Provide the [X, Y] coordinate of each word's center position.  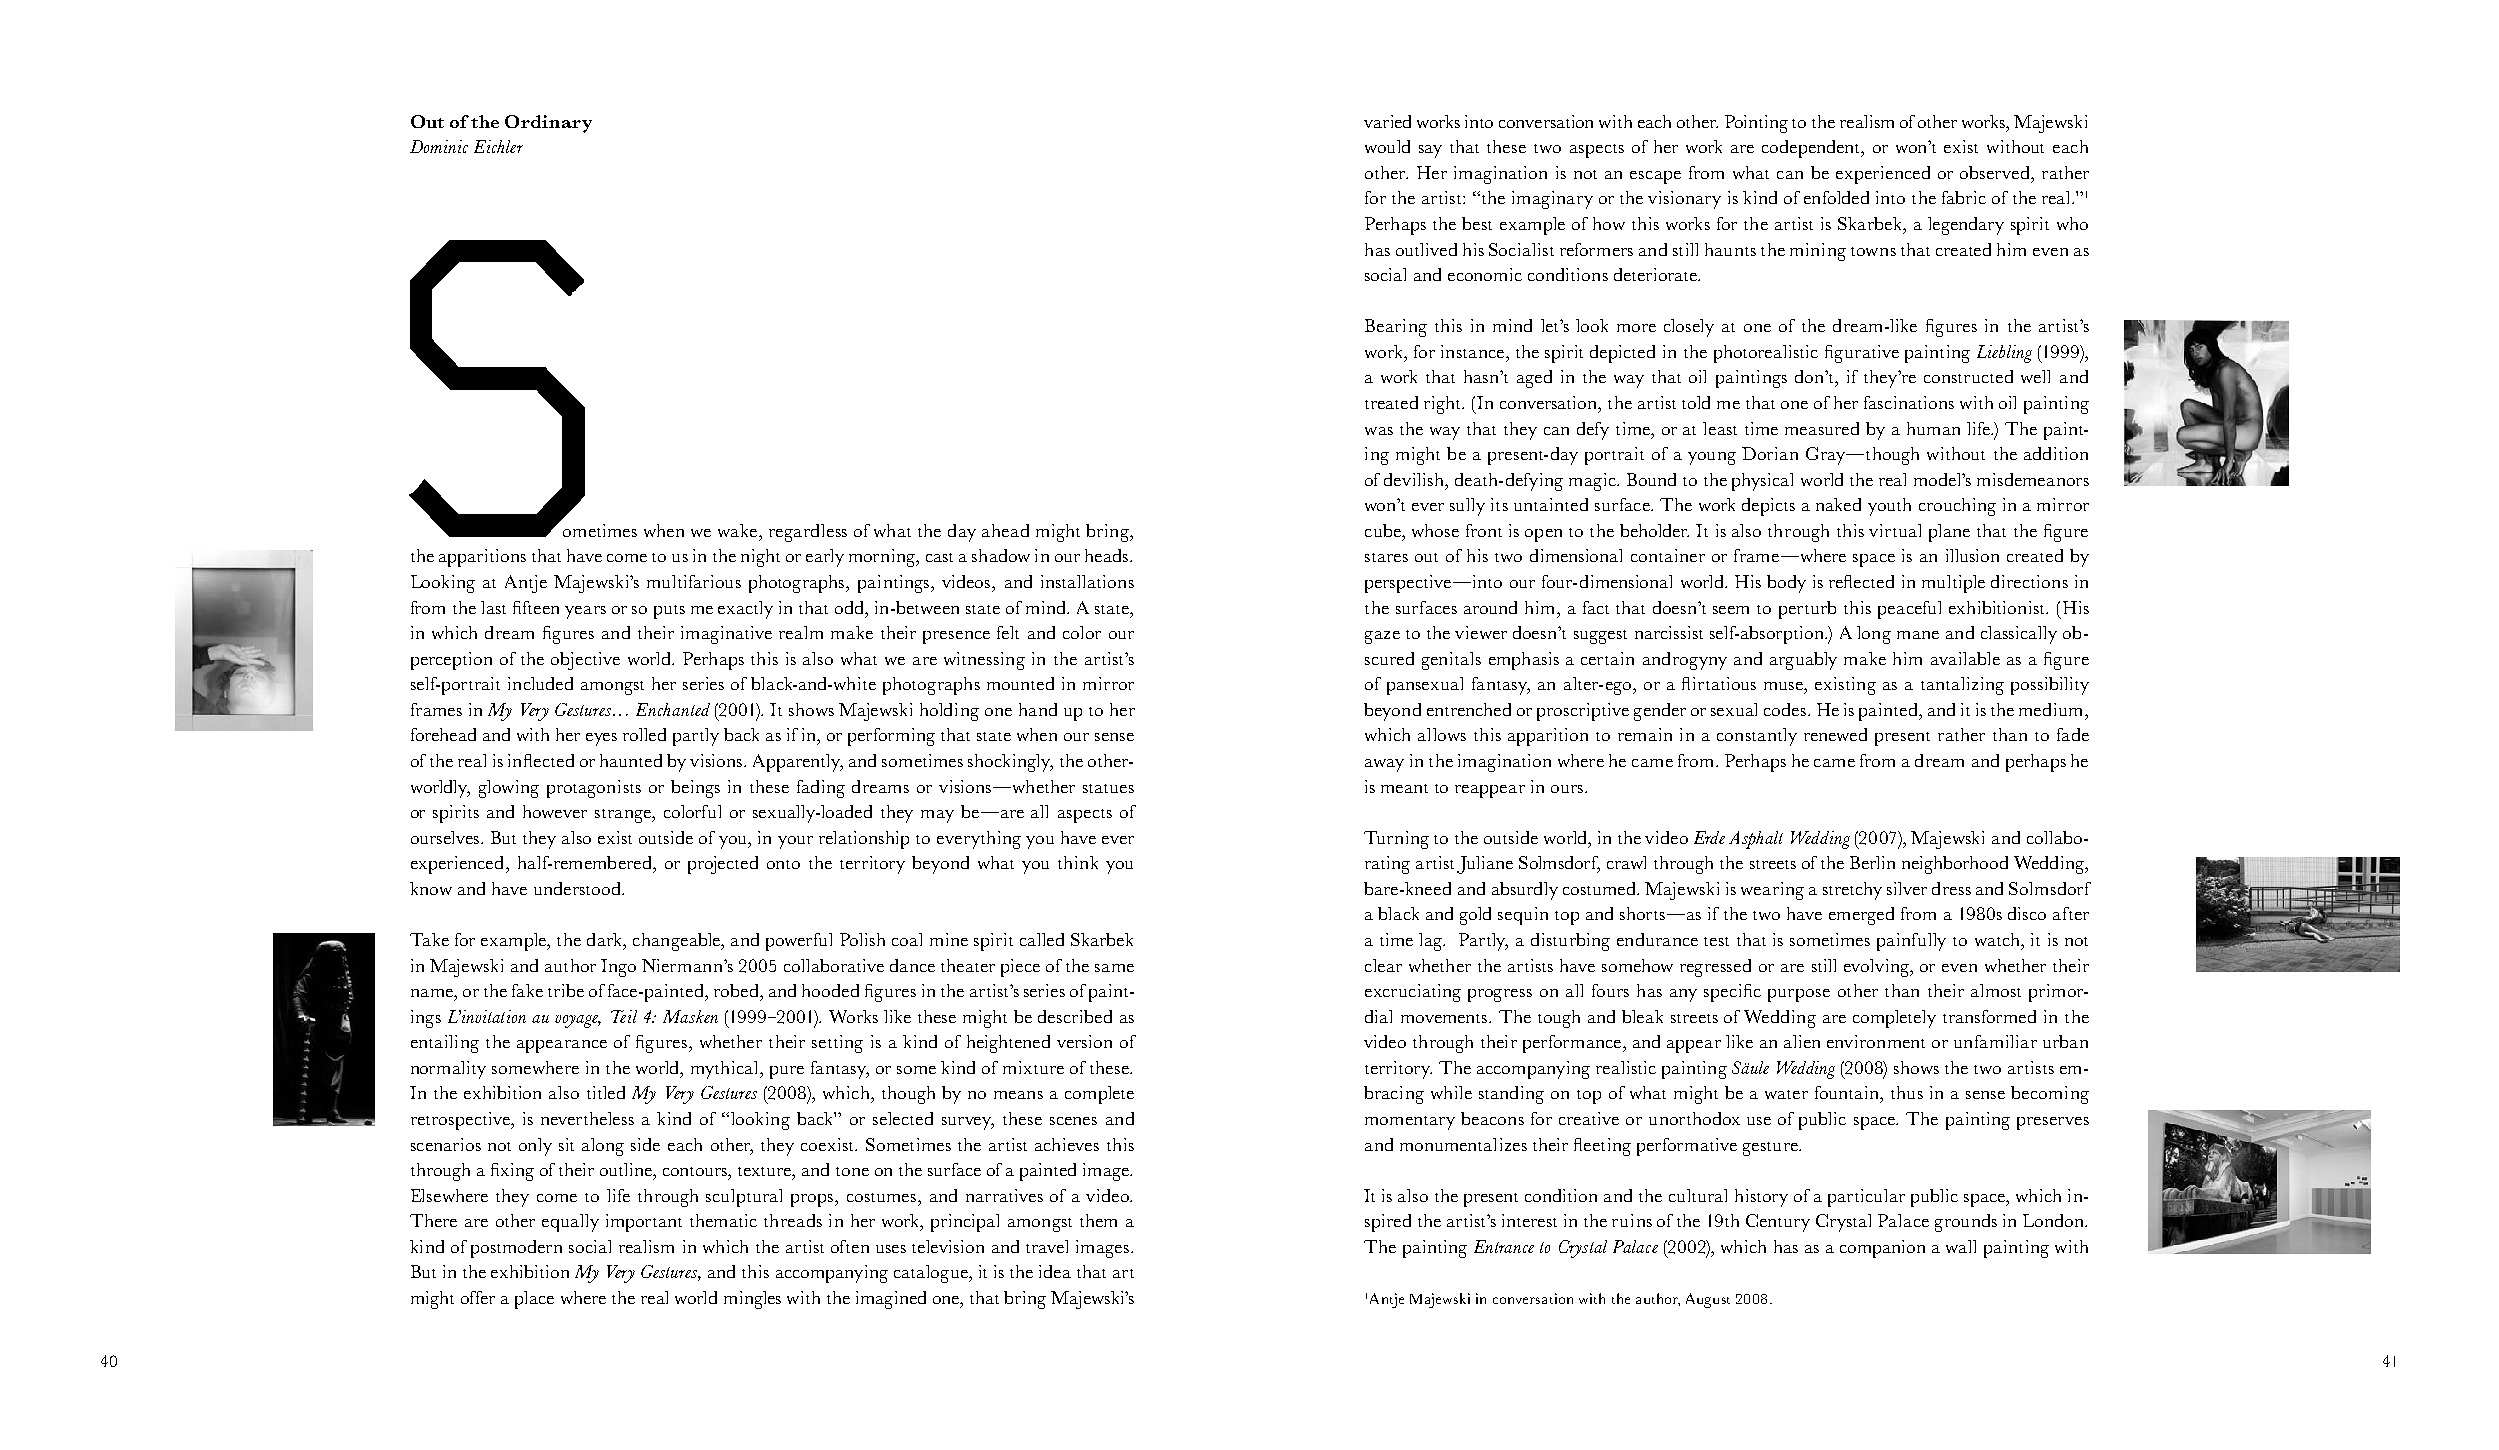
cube [1384, 530]
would [1387, 146]
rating [1387, 865]
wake [739, 530]
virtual [1895, 530]
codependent [1812, 149]
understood [578, 888]
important [644, 1223]
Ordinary [548, 124]
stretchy [1852, 891]
